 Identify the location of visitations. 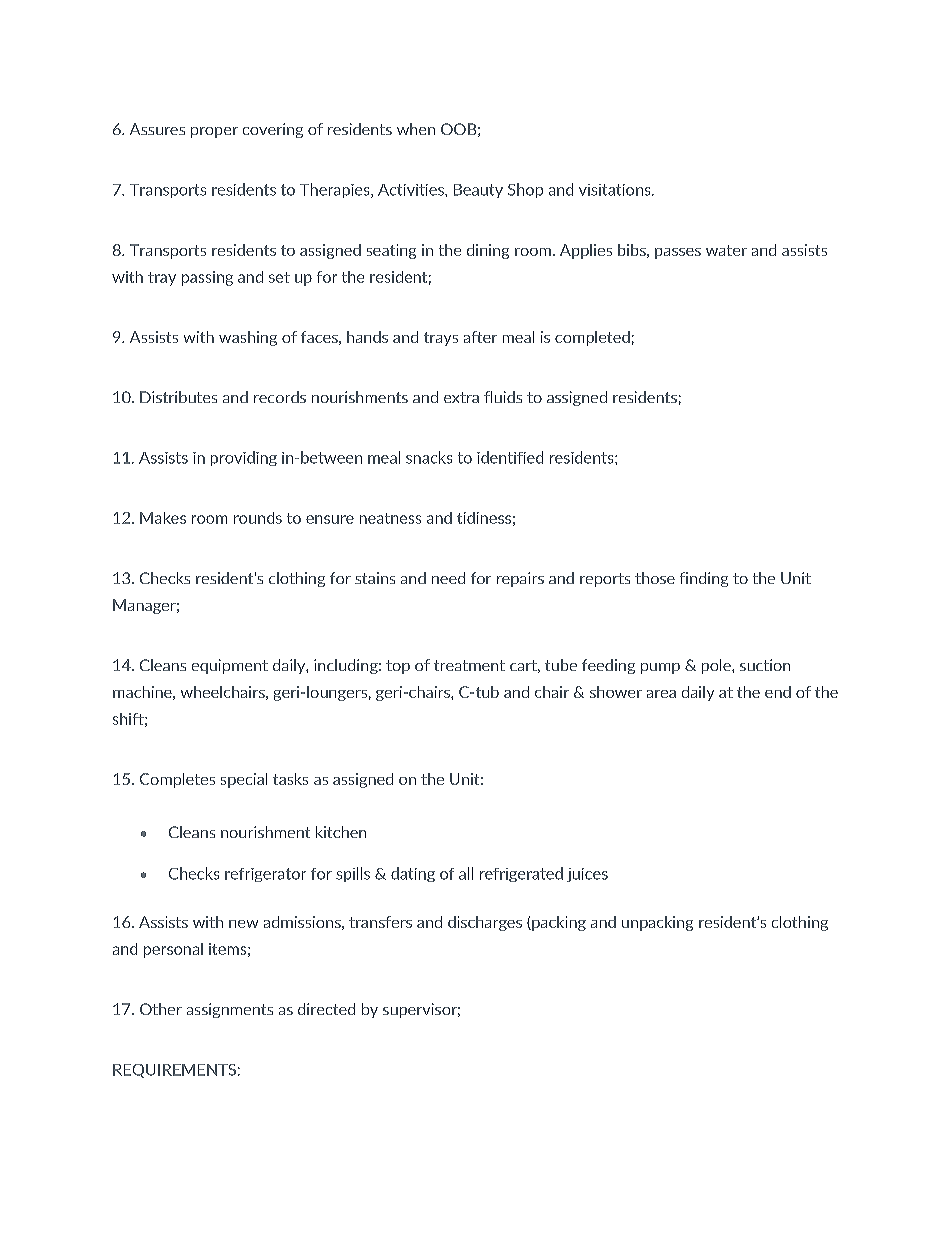
(616, 190).
